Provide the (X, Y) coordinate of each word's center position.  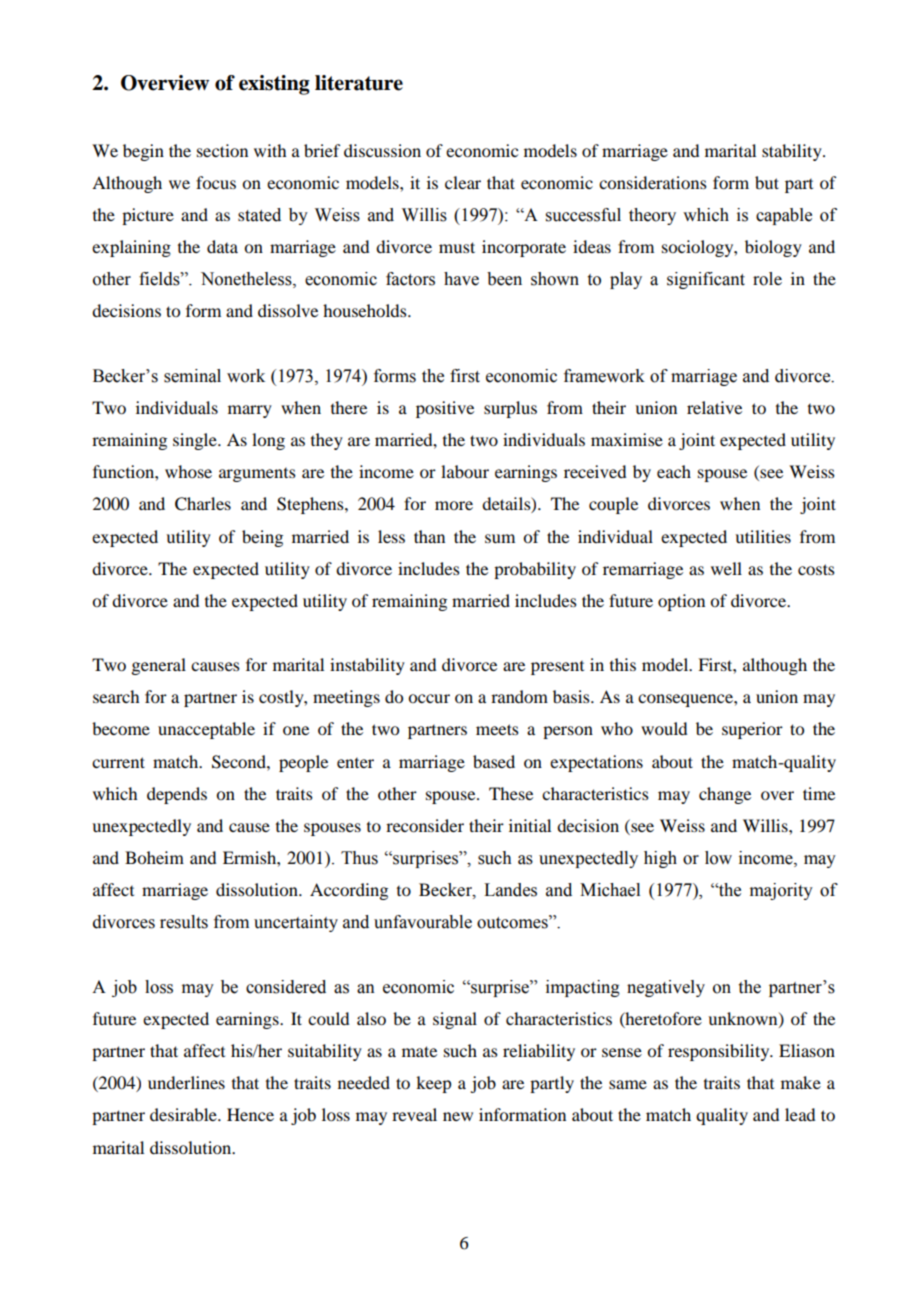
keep (433, 1084)
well (726, 568)
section (222, 150)
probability (535, 570)
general (158, 666)
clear (463, 182)
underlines (186, 1082)
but (767, 182)
